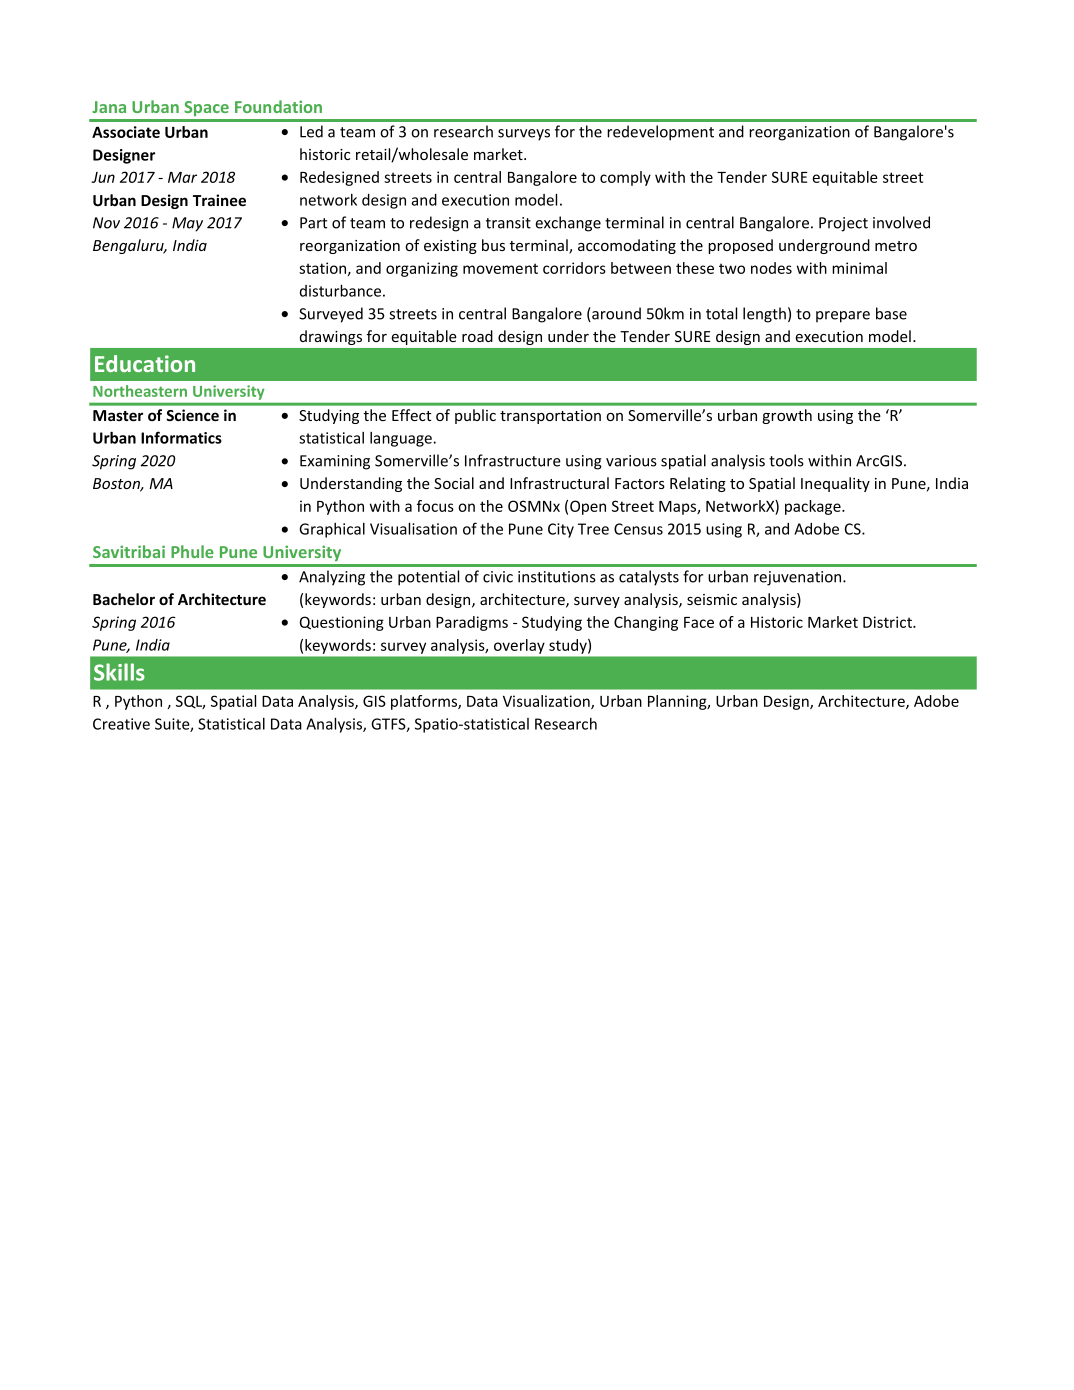  I want to click on comply, so click(625, 178).
